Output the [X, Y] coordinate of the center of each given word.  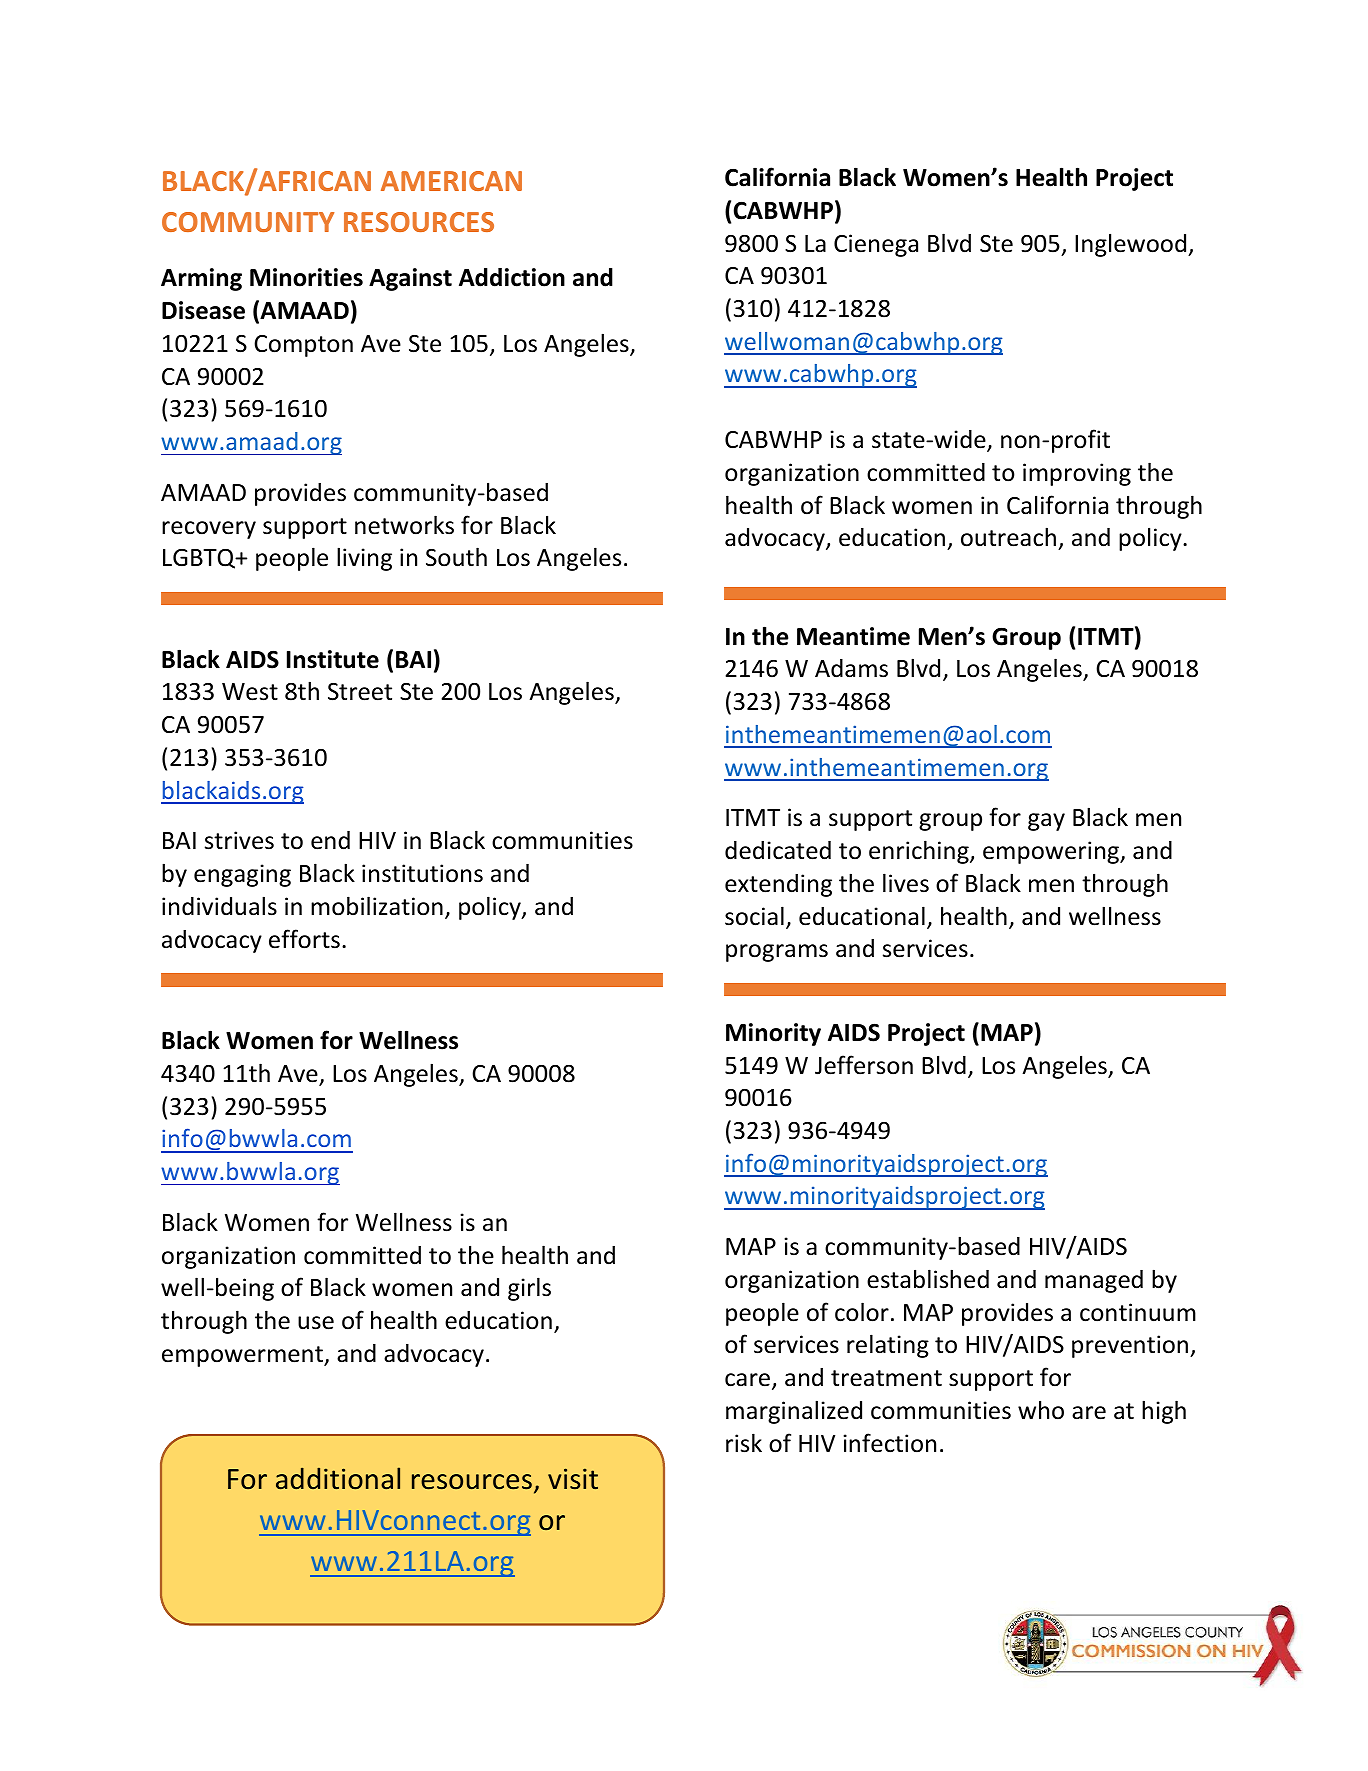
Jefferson [864, 1065]
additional [338, 1478]
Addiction [512, 277]
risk [744, 1443]
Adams [851, 668]
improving [1077, 474]
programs [777, 953]
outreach [1010, 538]
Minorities [306, 277]
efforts [304, 939]
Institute [333, 659]
